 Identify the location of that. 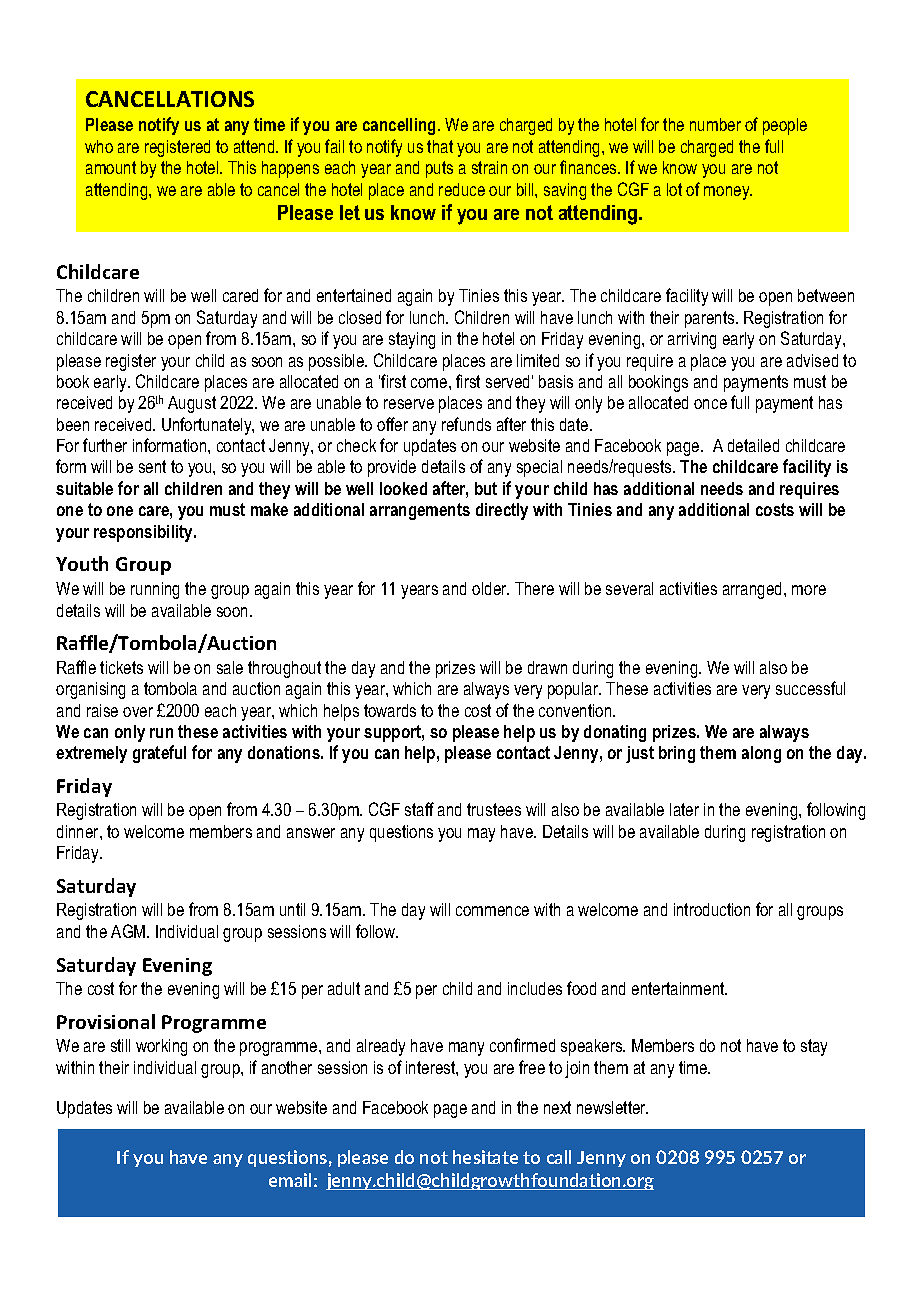
(440, 146).
